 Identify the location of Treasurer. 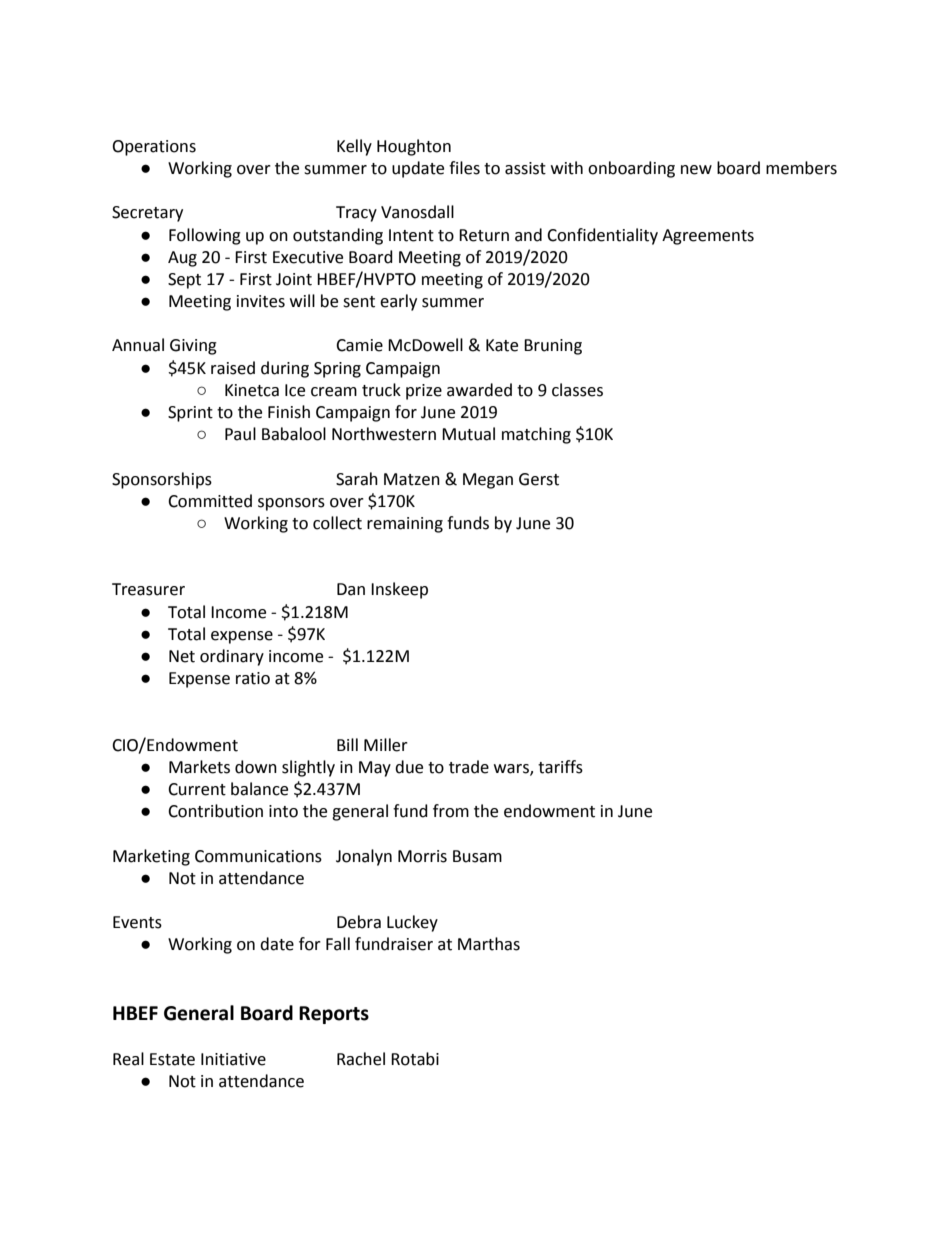
(148, 589).
